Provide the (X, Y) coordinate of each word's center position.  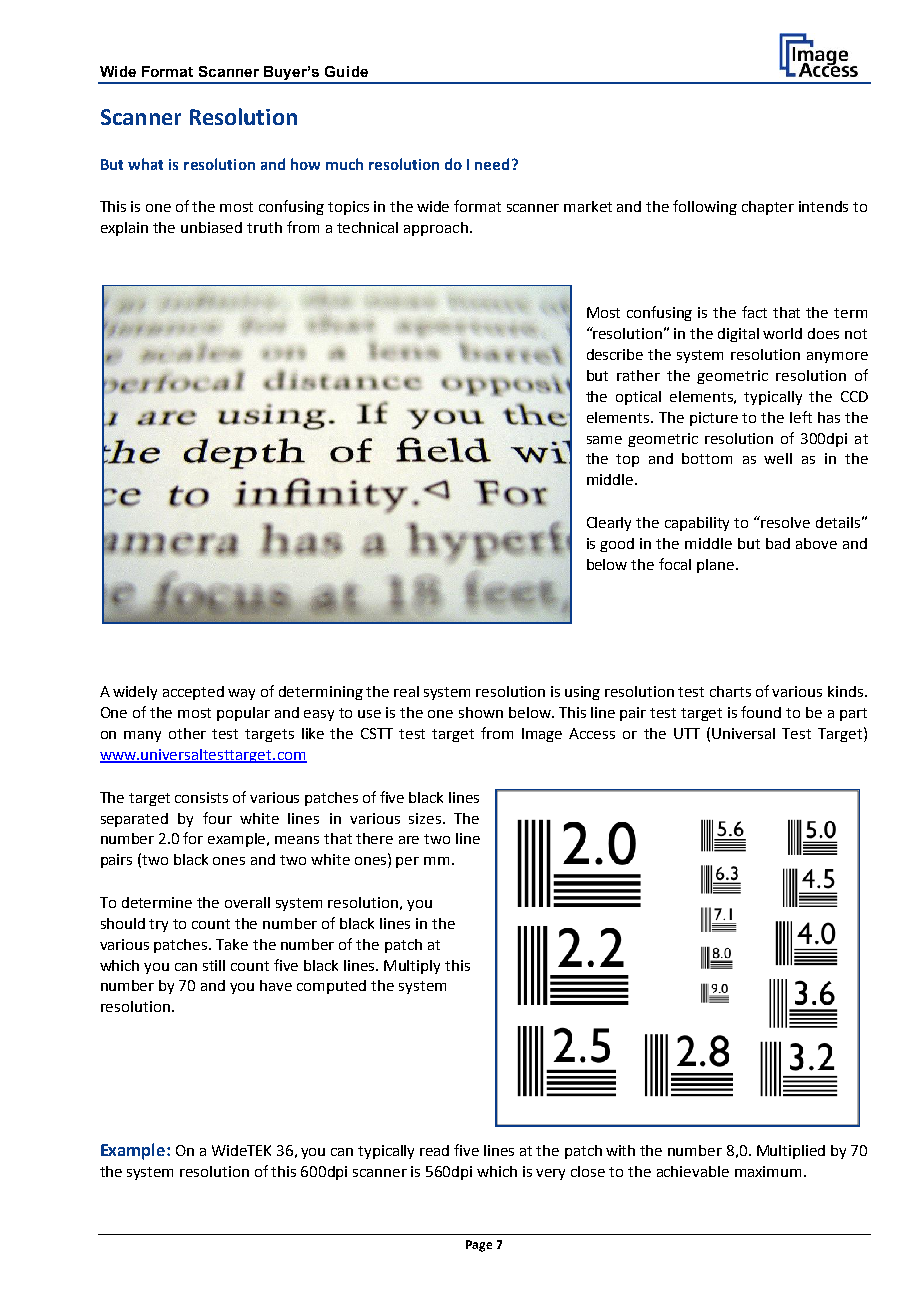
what (145, 164)
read (434, 1150)
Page (479, 1246)
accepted (193, 693)
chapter (768, 208)
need (492, 164)
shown (481, 712)
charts (730, 691)
